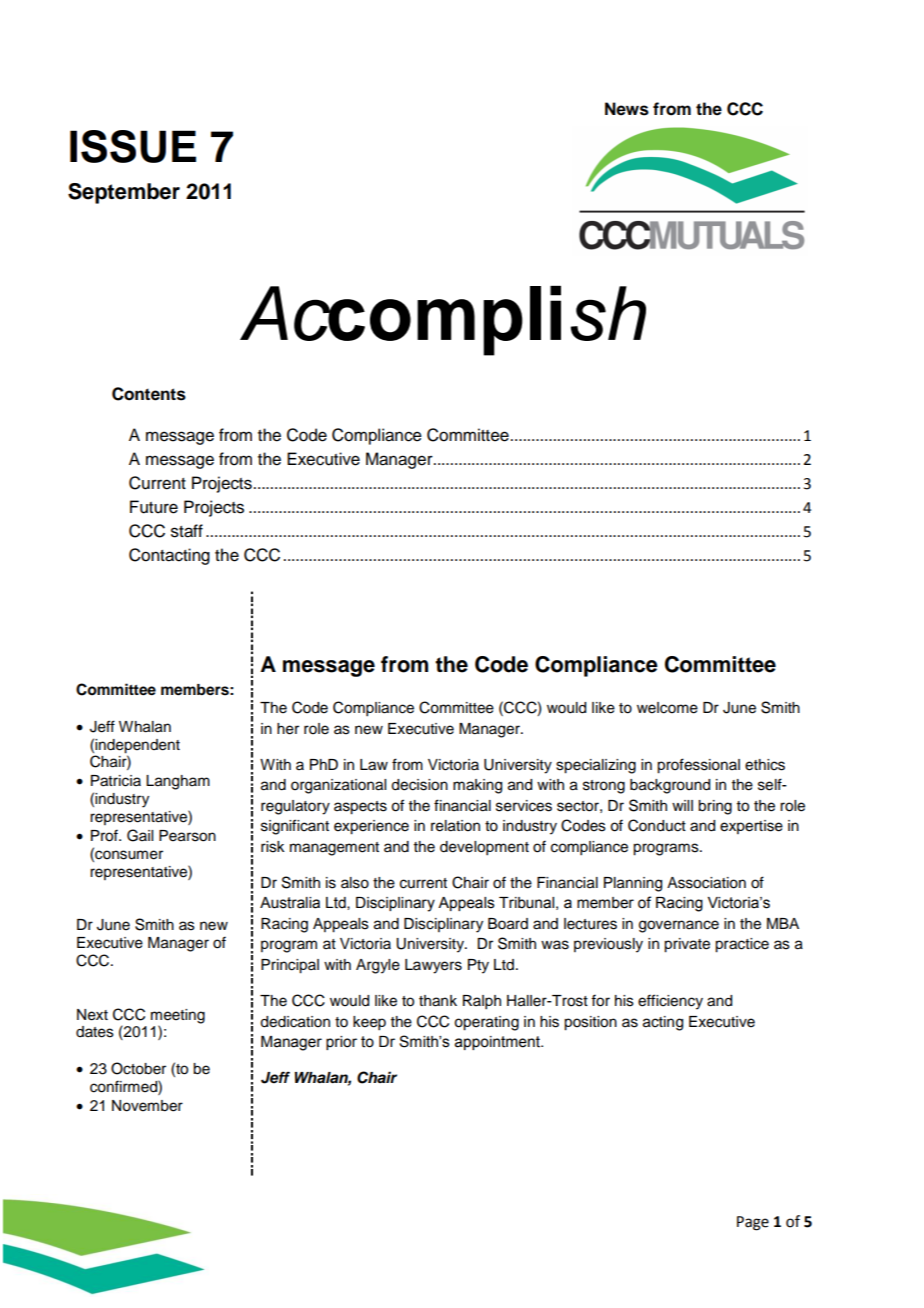 This image has width=924, height=1308. Describe the element at coordinates (149, 394) in the image. I see `Contents` at that location.
